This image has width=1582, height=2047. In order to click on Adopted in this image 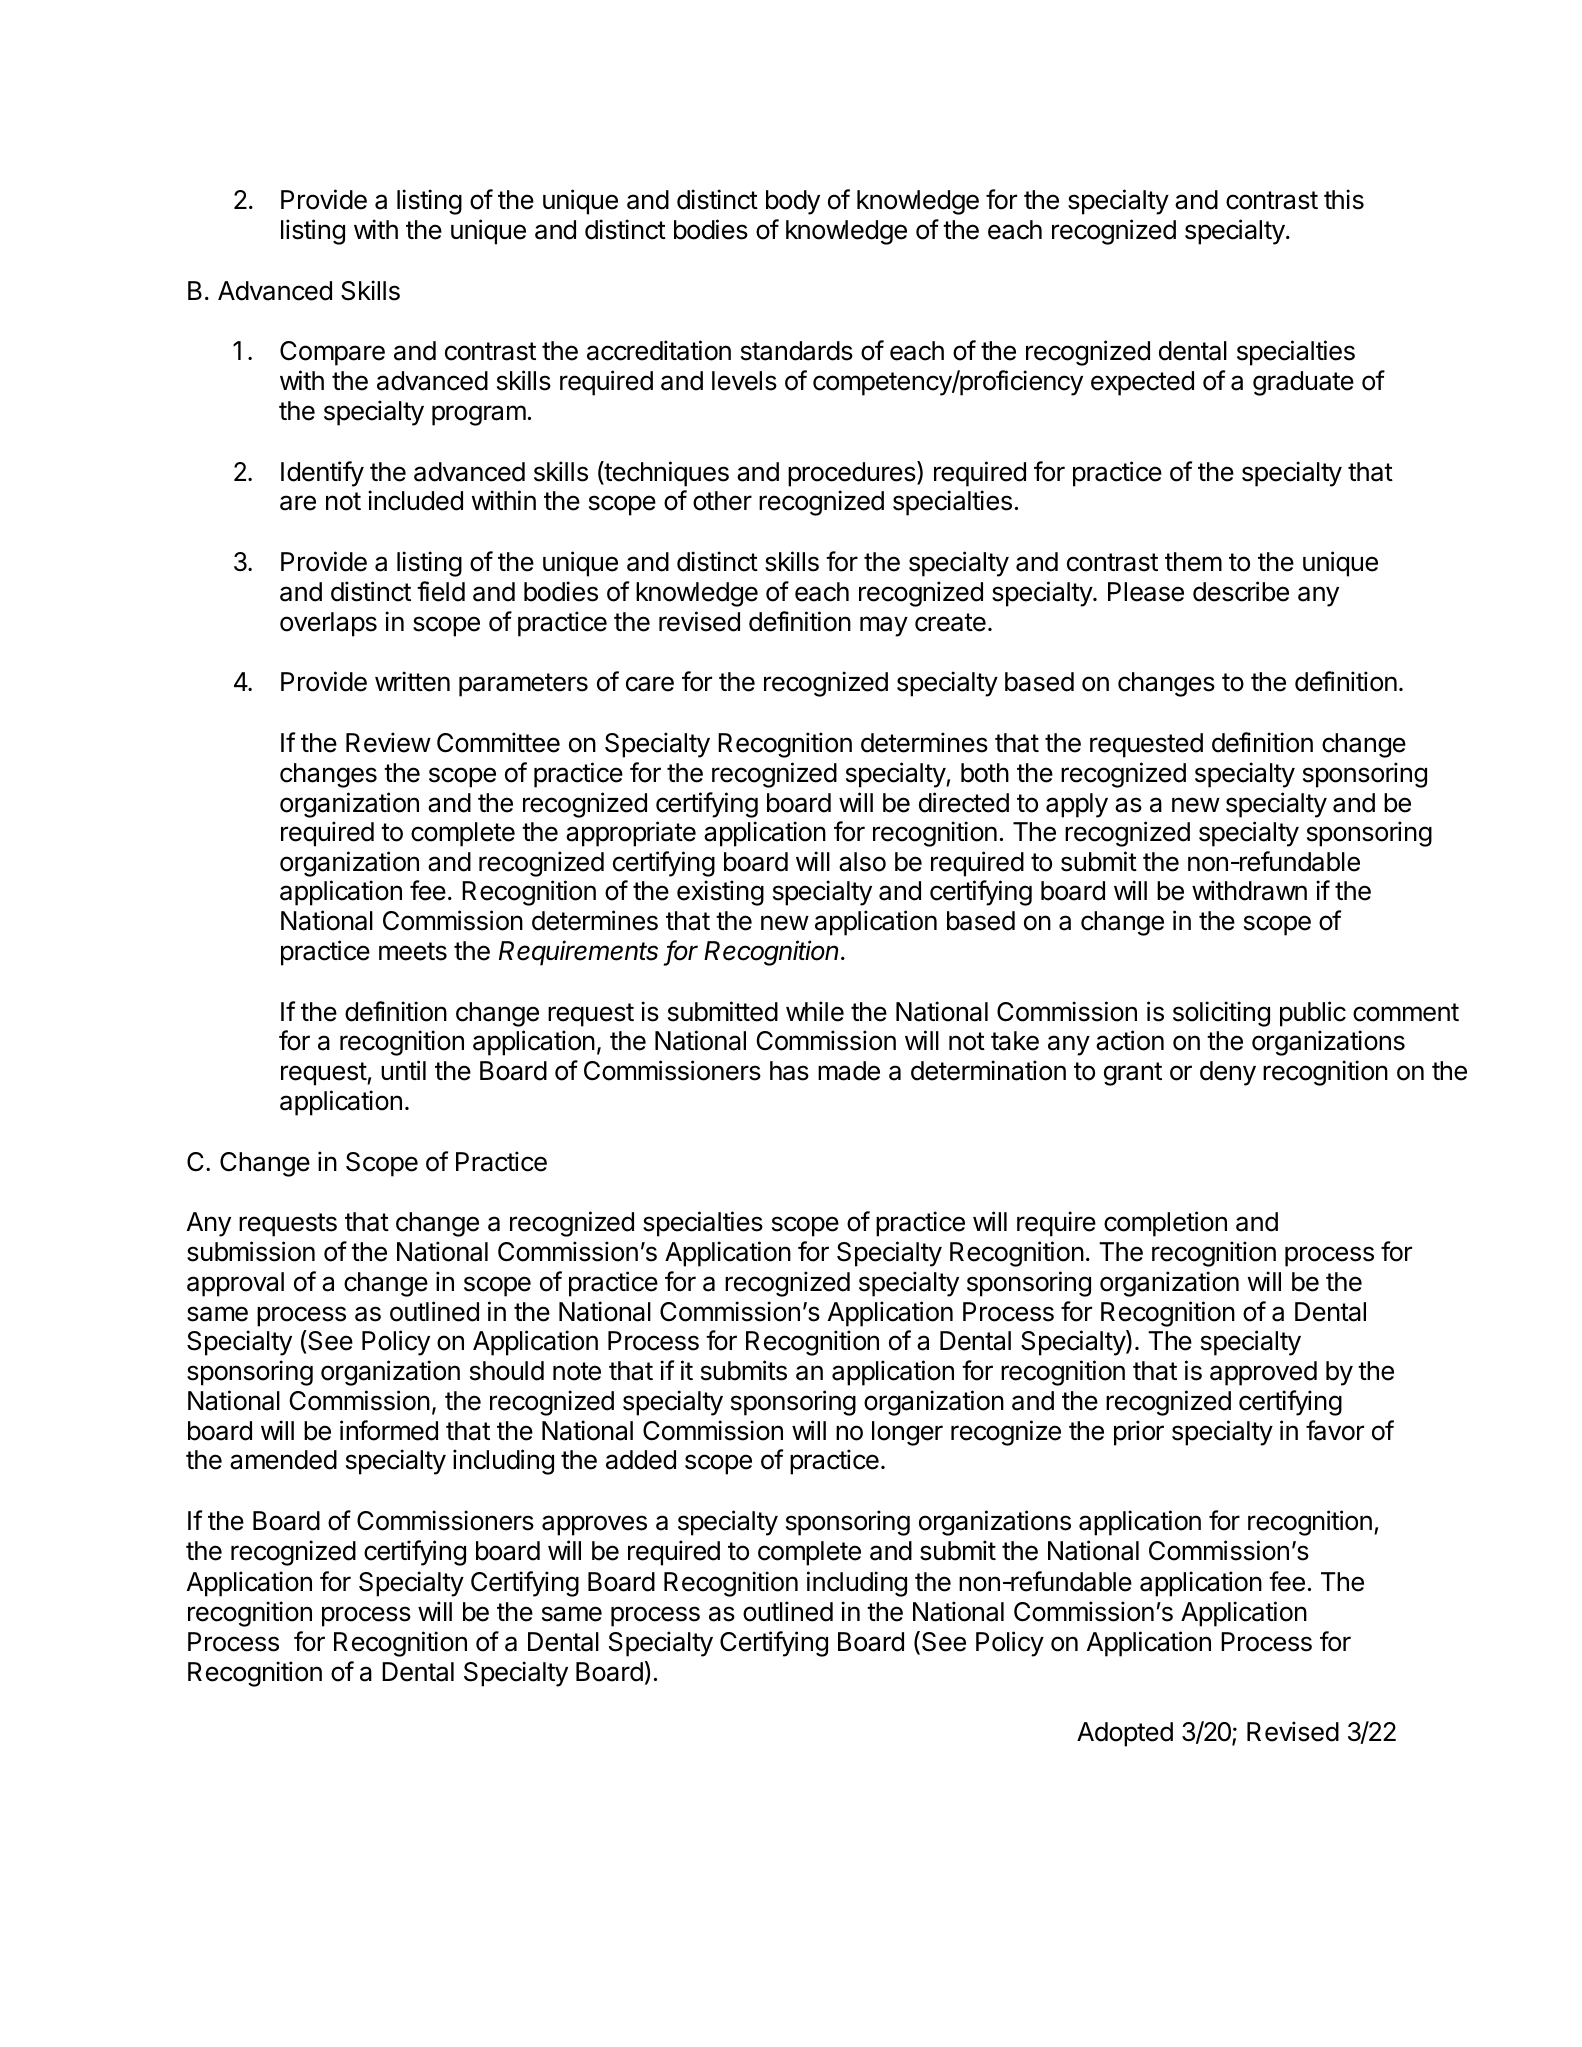, I will do `click(1125, 1734)`.
